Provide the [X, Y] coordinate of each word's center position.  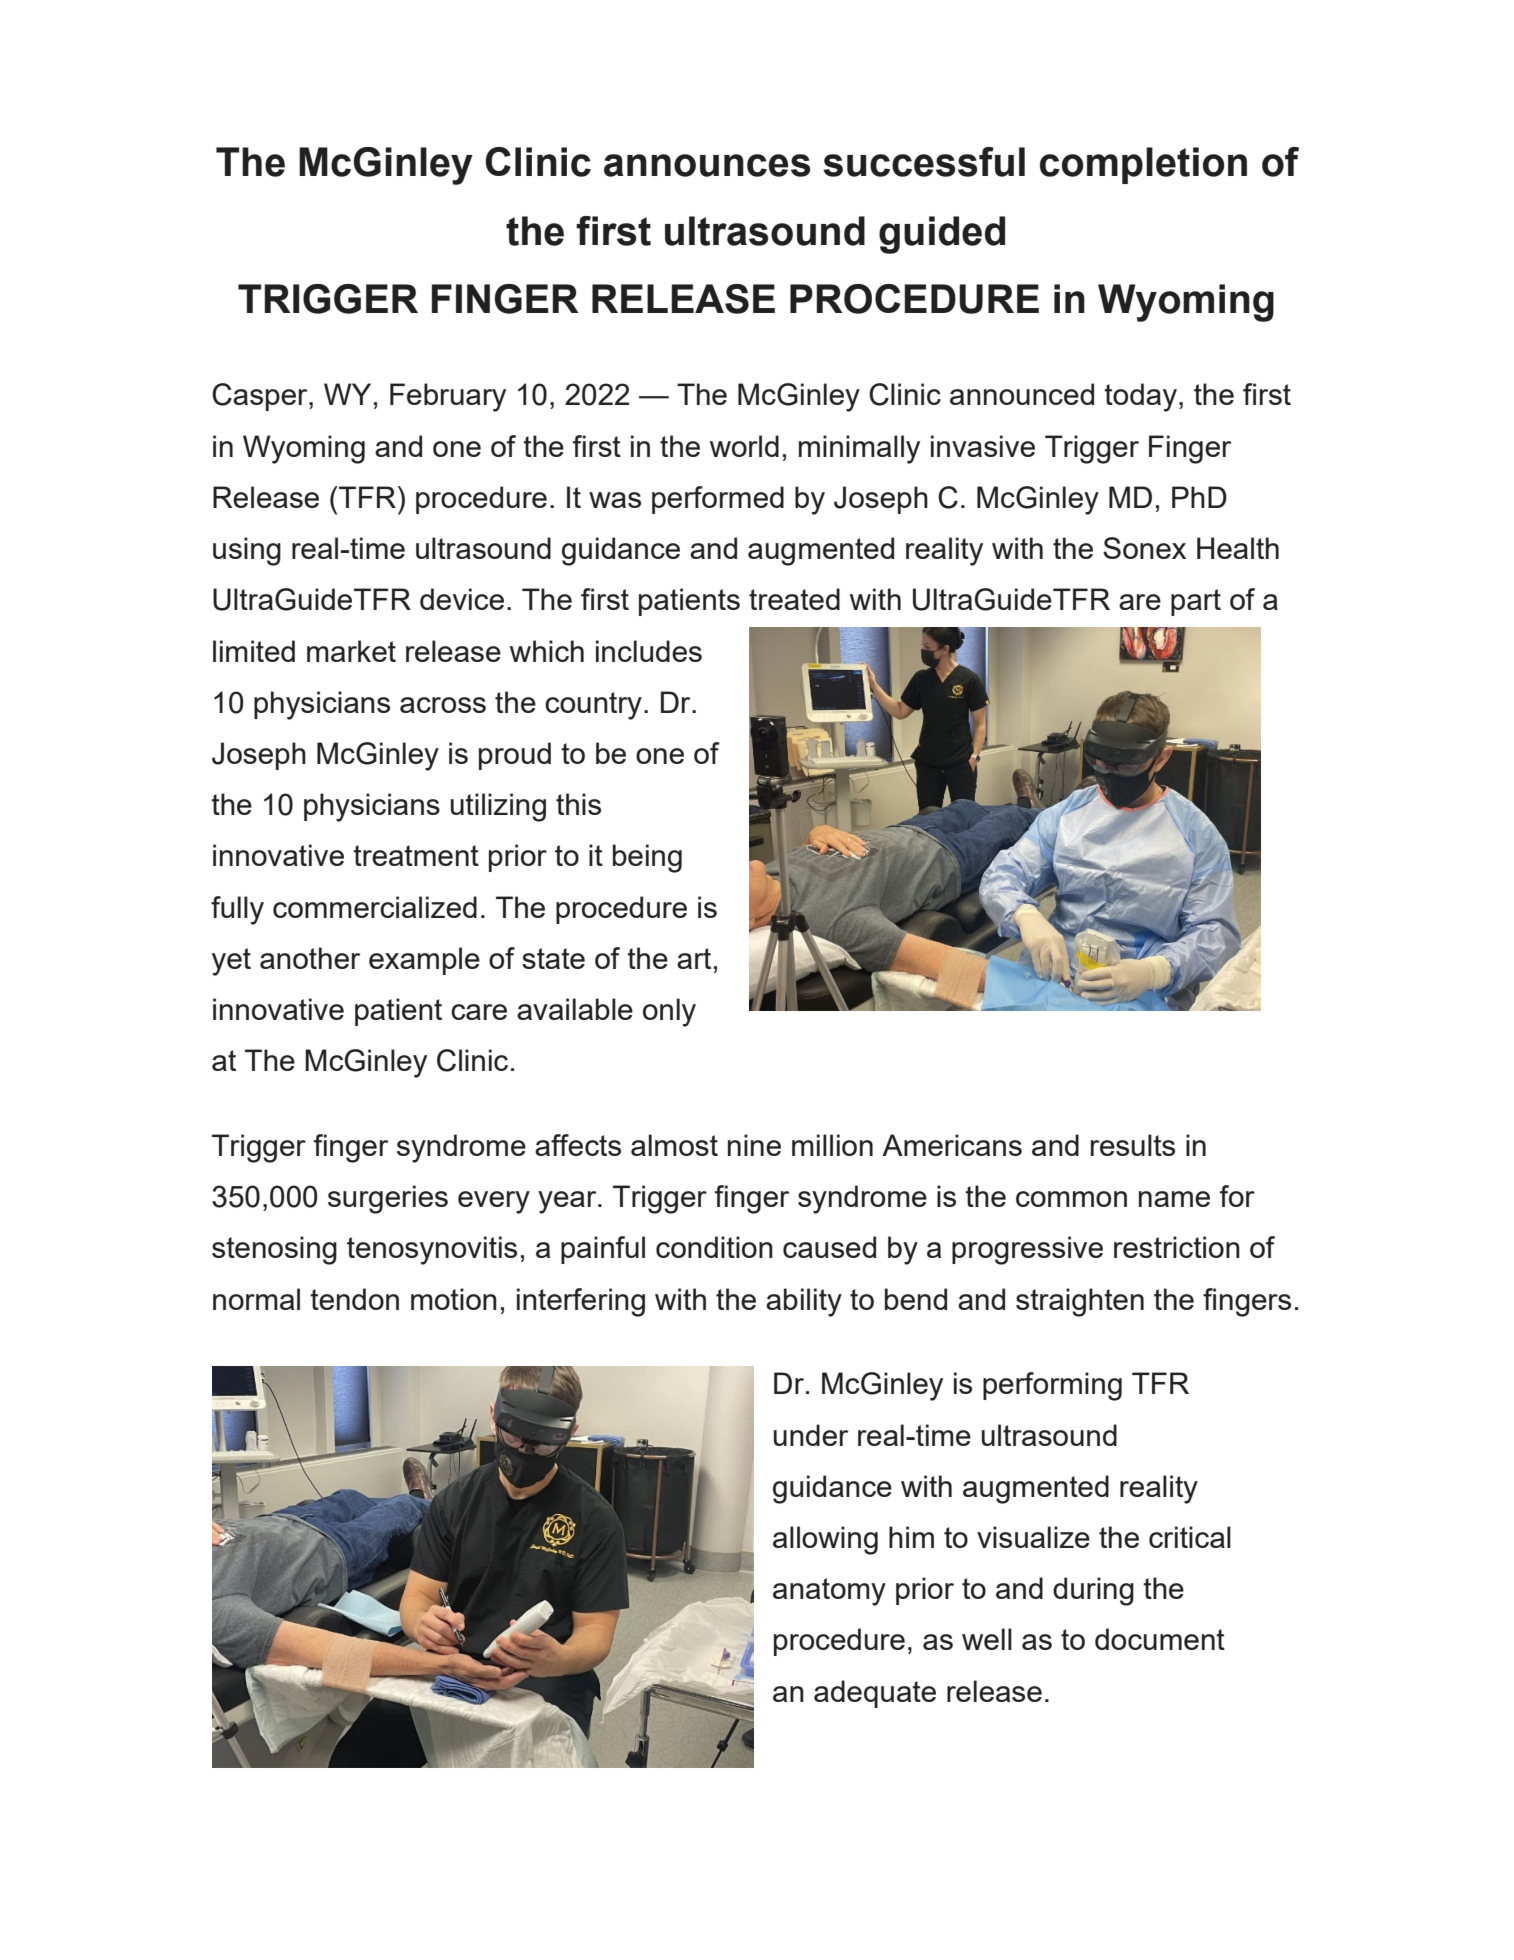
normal [256, 1299]
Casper [261, 397]
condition [714, 1247]
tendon [354, 1299]
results [1133, 1145]
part [1196, 602]
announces [707, 165]
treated [794, 599]
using [247, 551]
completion [1143, 165]
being [647, 858]
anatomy [829, 1592]
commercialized [375, 907]
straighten [1080, 1302]
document [1160, 1639]
